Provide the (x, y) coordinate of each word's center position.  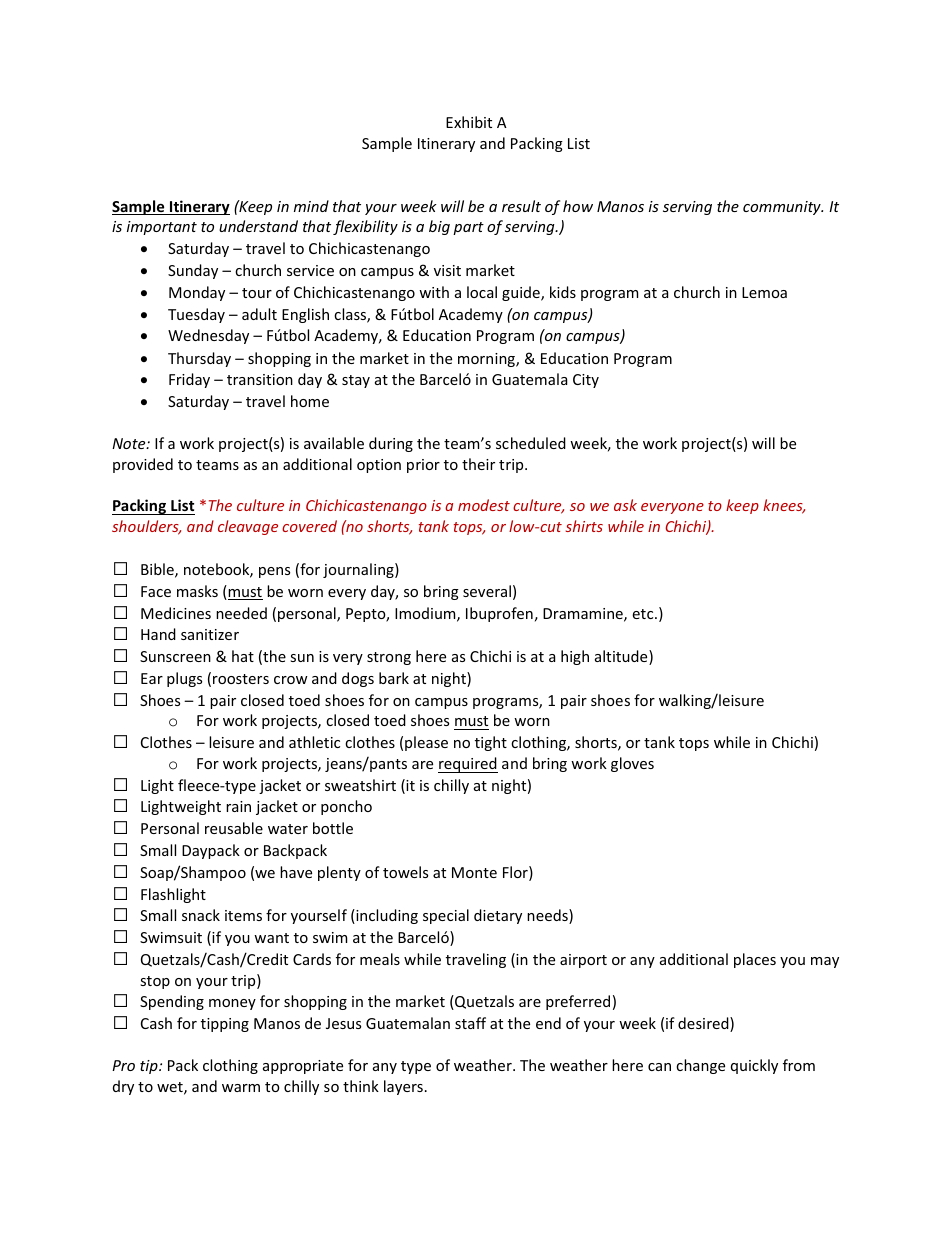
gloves (632, 764)
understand (258, 226)
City (586, 381)
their (478, 464)
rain (238, 806)
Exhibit (469, 122)
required (468, 765)
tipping (225, 1025)
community (783, 208)
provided (143, 465)
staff (470, 1023)
